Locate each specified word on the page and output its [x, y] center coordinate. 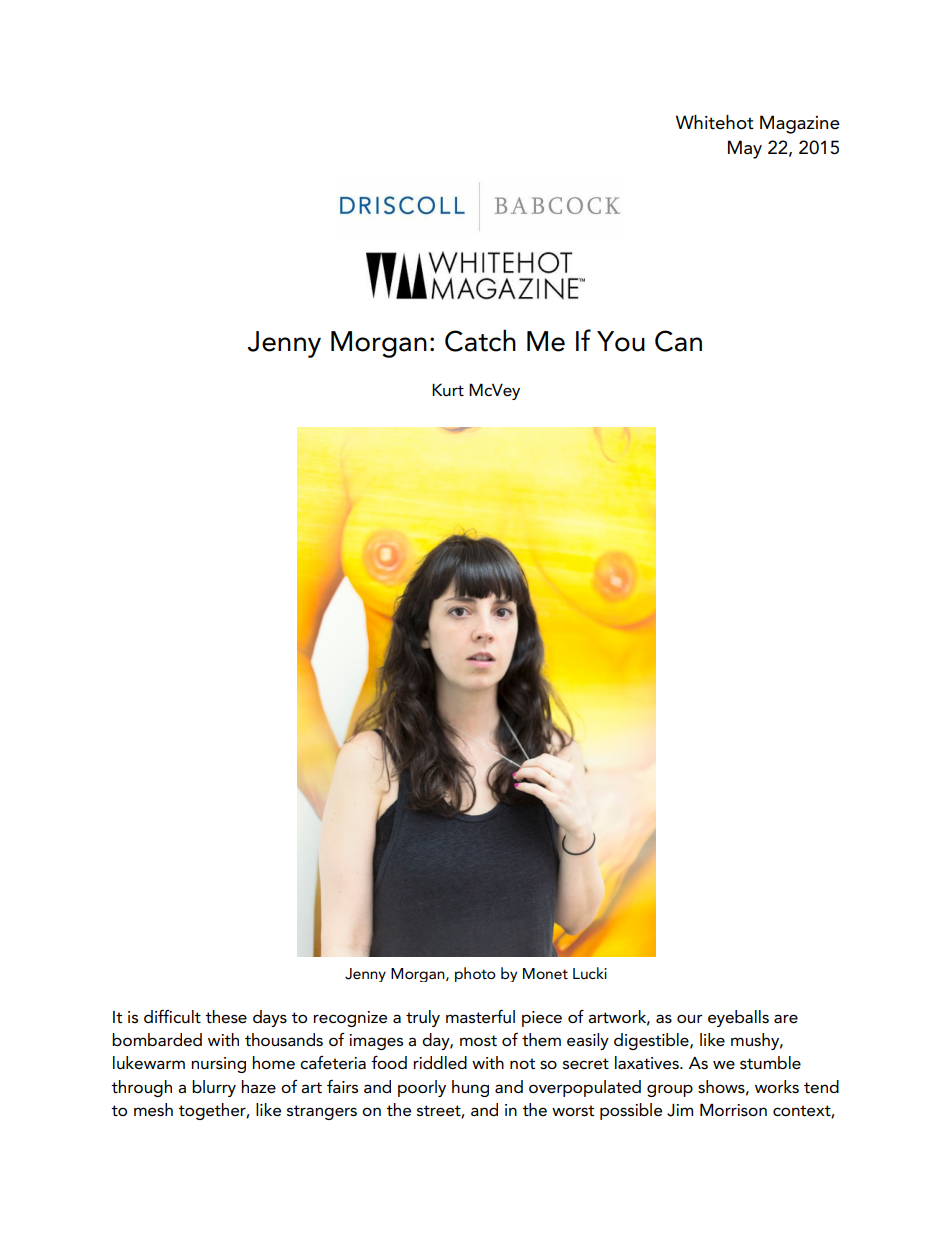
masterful [480, 1017]
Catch [480, 340]
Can [678, 341]
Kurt [448, 390]
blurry [214, 1088]
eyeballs [738, 1018]
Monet [545, 973]
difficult [172, 1016]
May [745, 149]
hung [470, 1088]
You [621, 341]
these [226, 1017]
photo [475, 974]
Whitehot [715, 122]
